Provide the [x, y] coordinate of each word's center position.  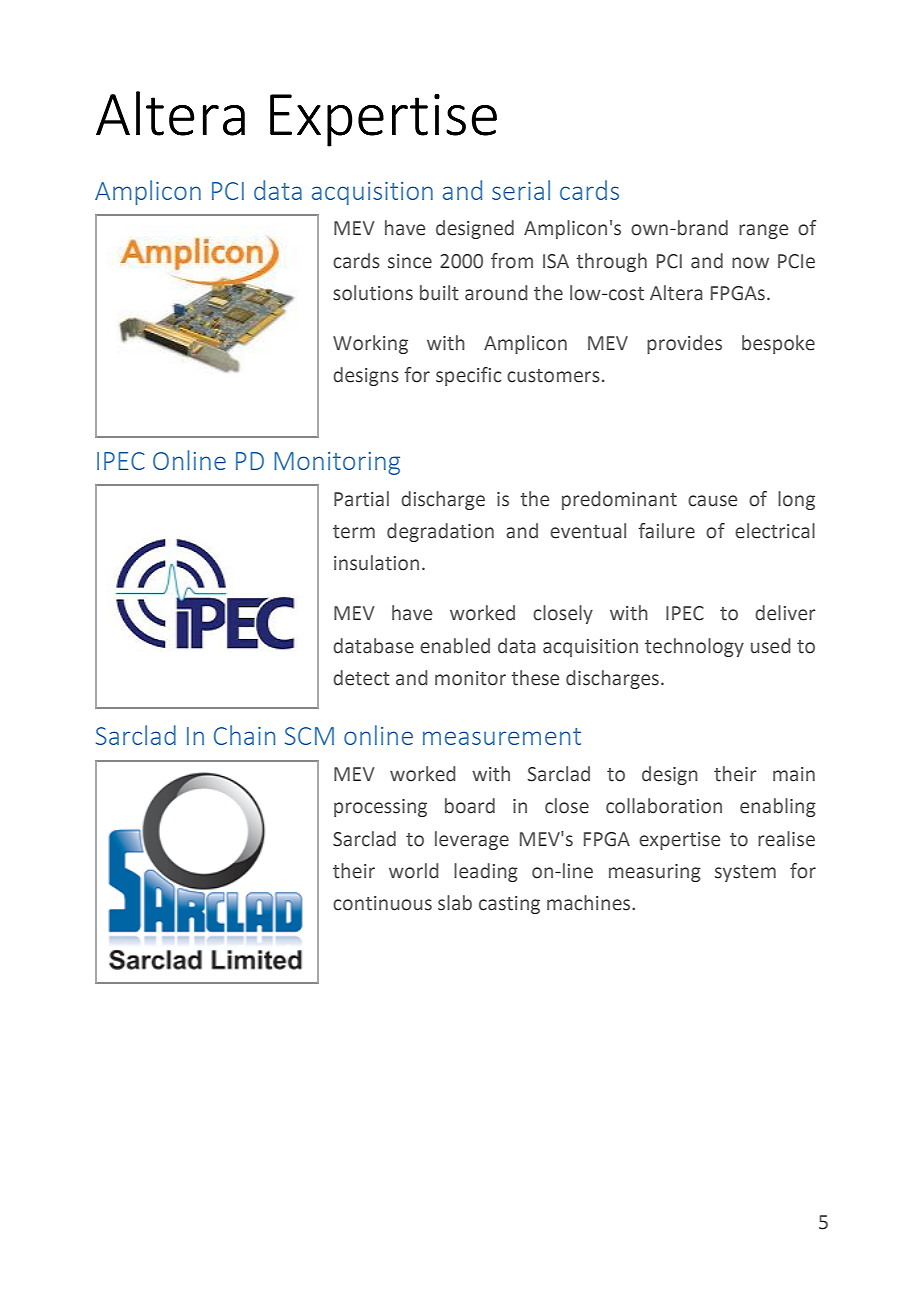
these [535, 678]
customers [553, 376]
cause [712, 501]
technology [694, 647]
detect [361, 678]
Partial [361, 499]
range [763, 231]
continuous [382, 903]
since [410, 261]
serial [521, 190]
